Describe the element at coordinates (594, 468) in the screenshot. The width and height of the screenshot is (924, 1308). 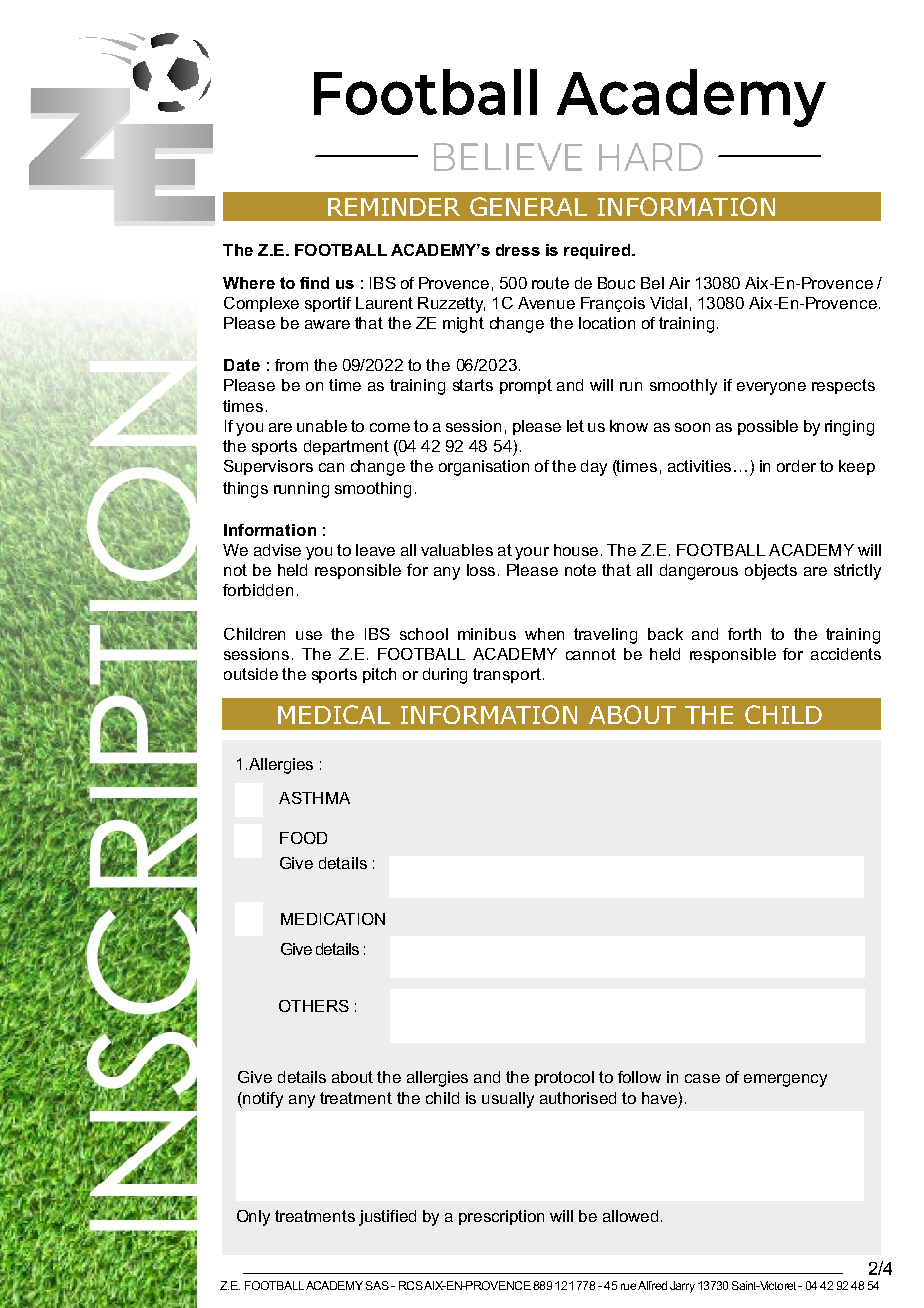
I see `day` at that location.
